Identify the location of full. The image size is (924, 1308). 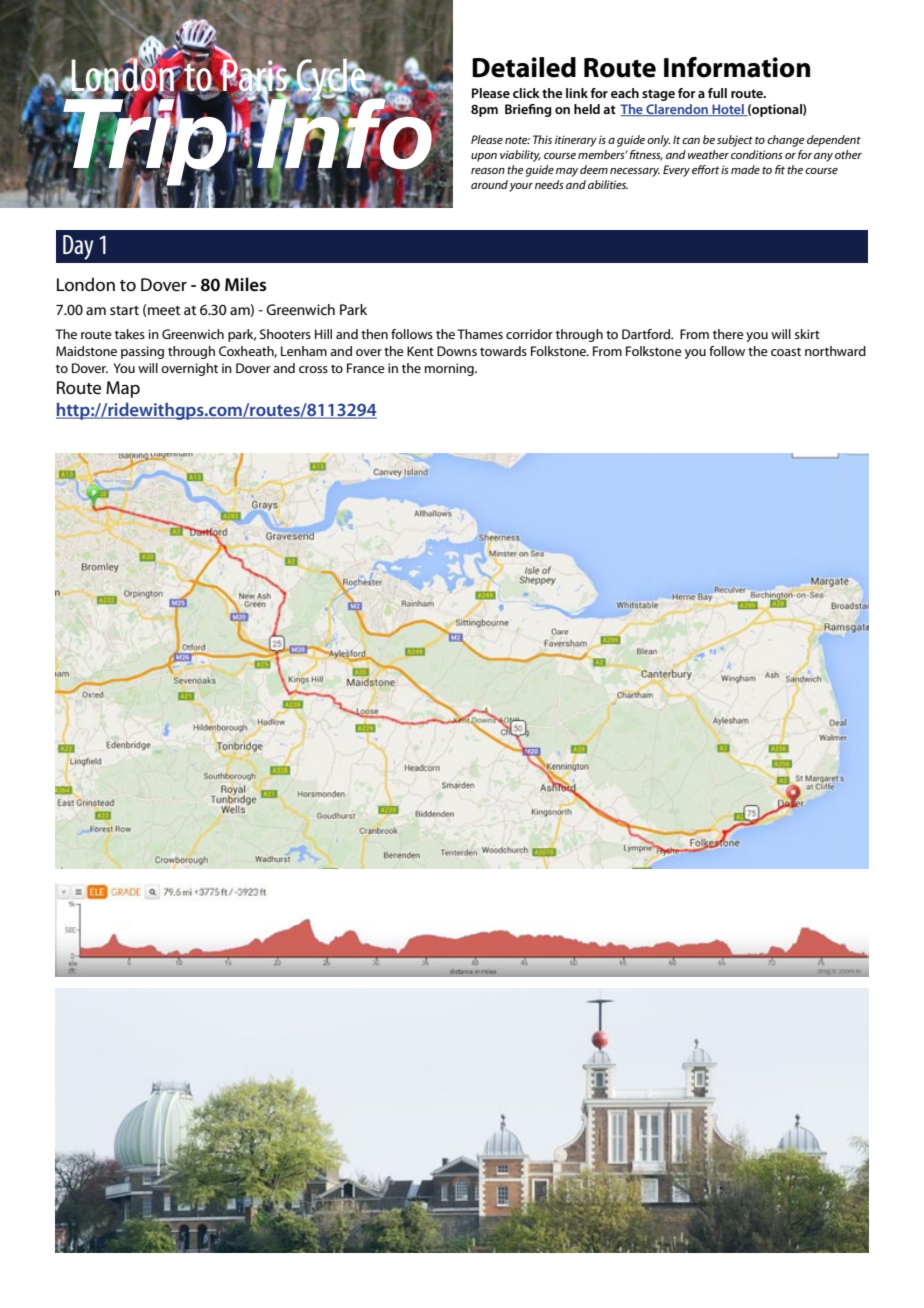
(717, 93).
